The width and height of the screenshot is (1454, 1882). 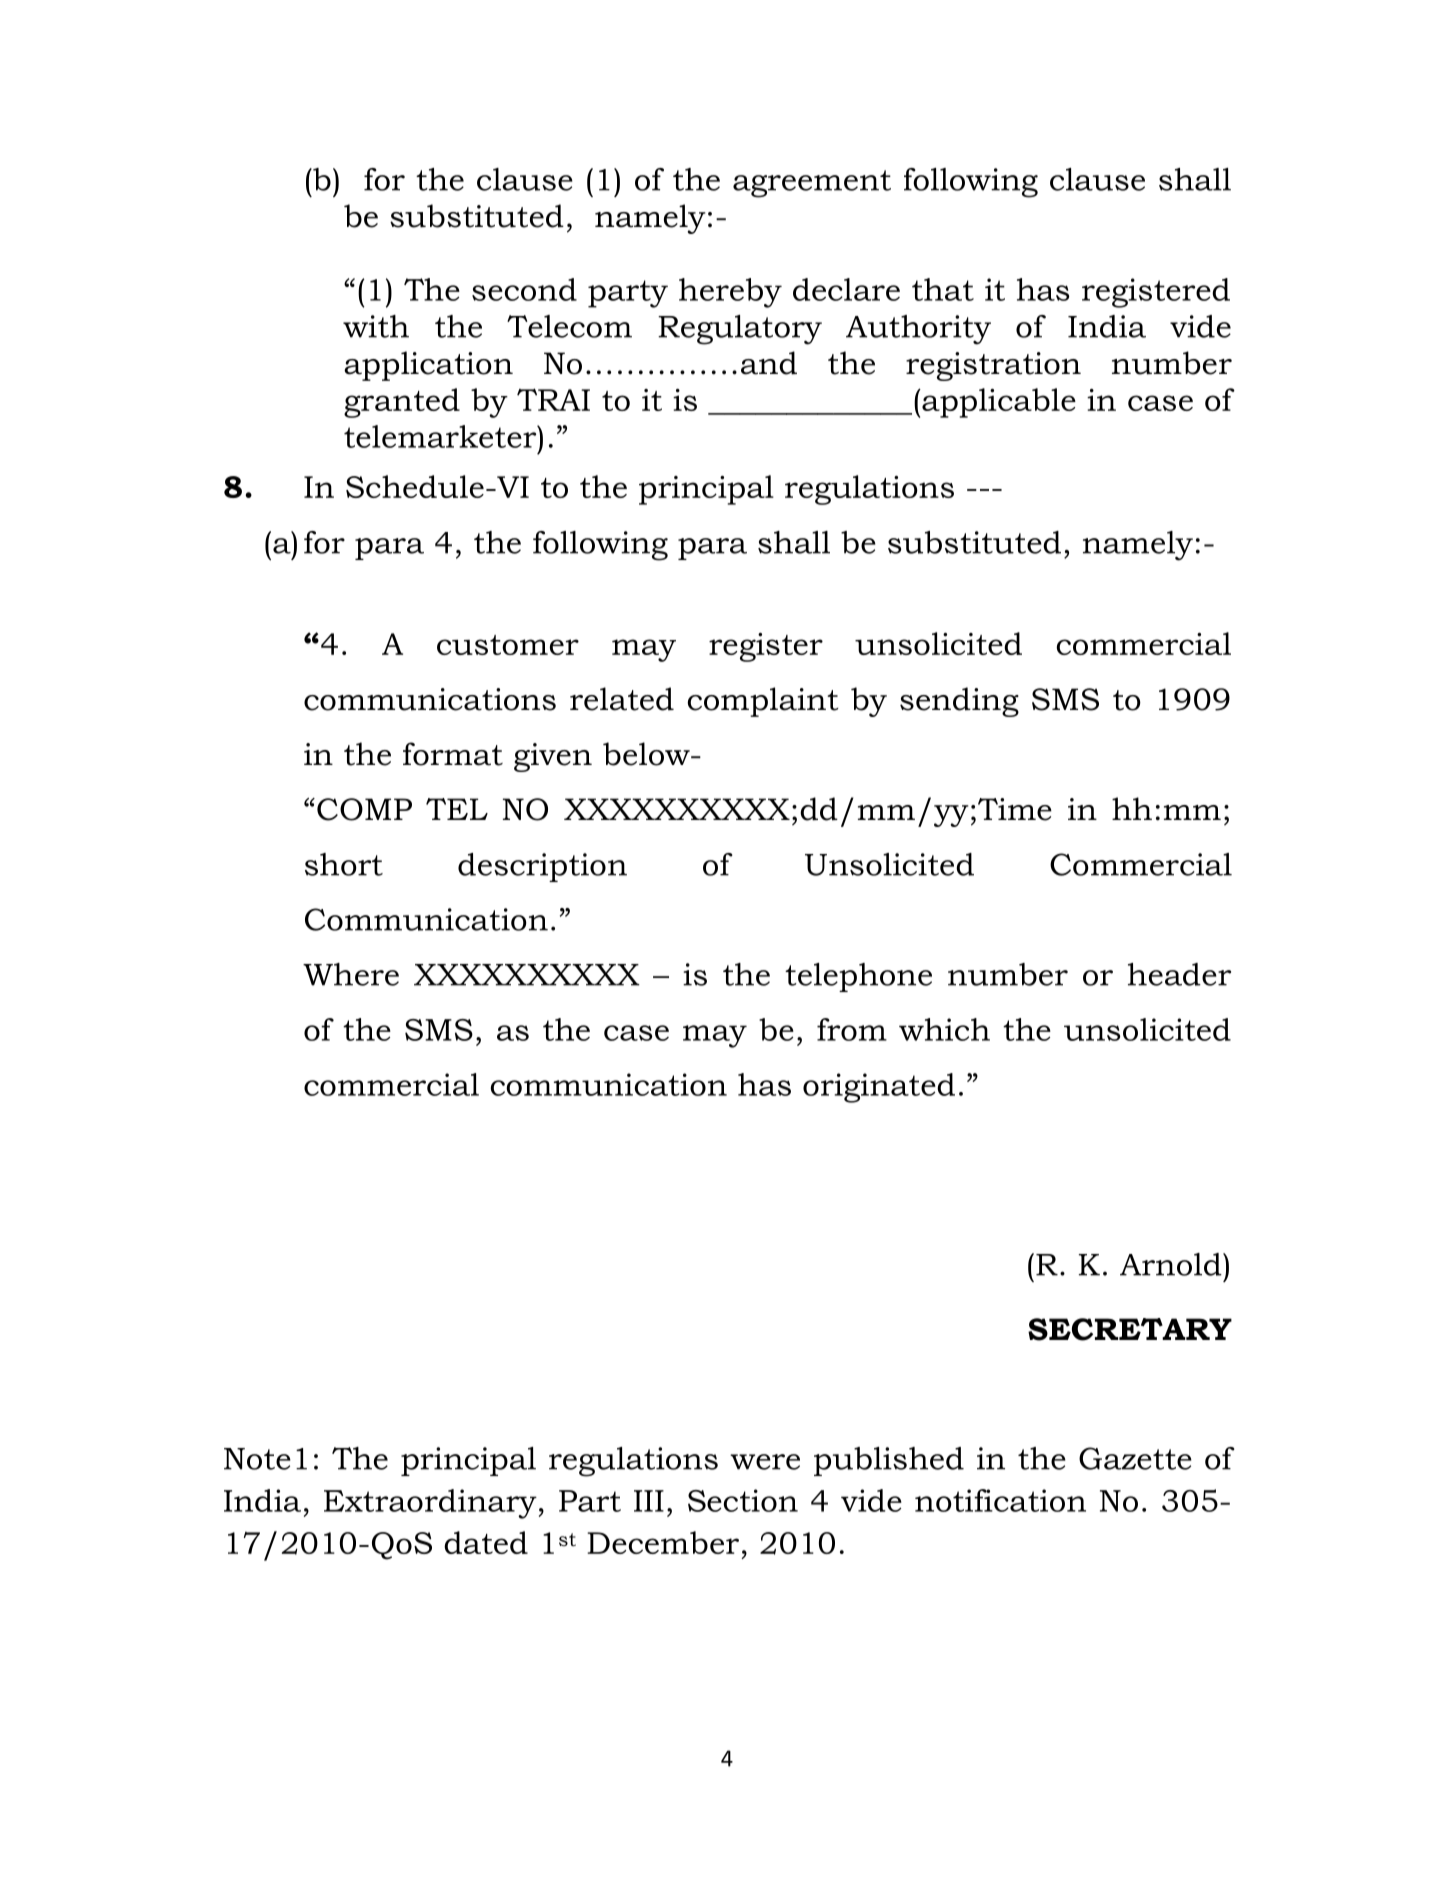 I want to click on Arnold, so click(x=1172, y=1264).
